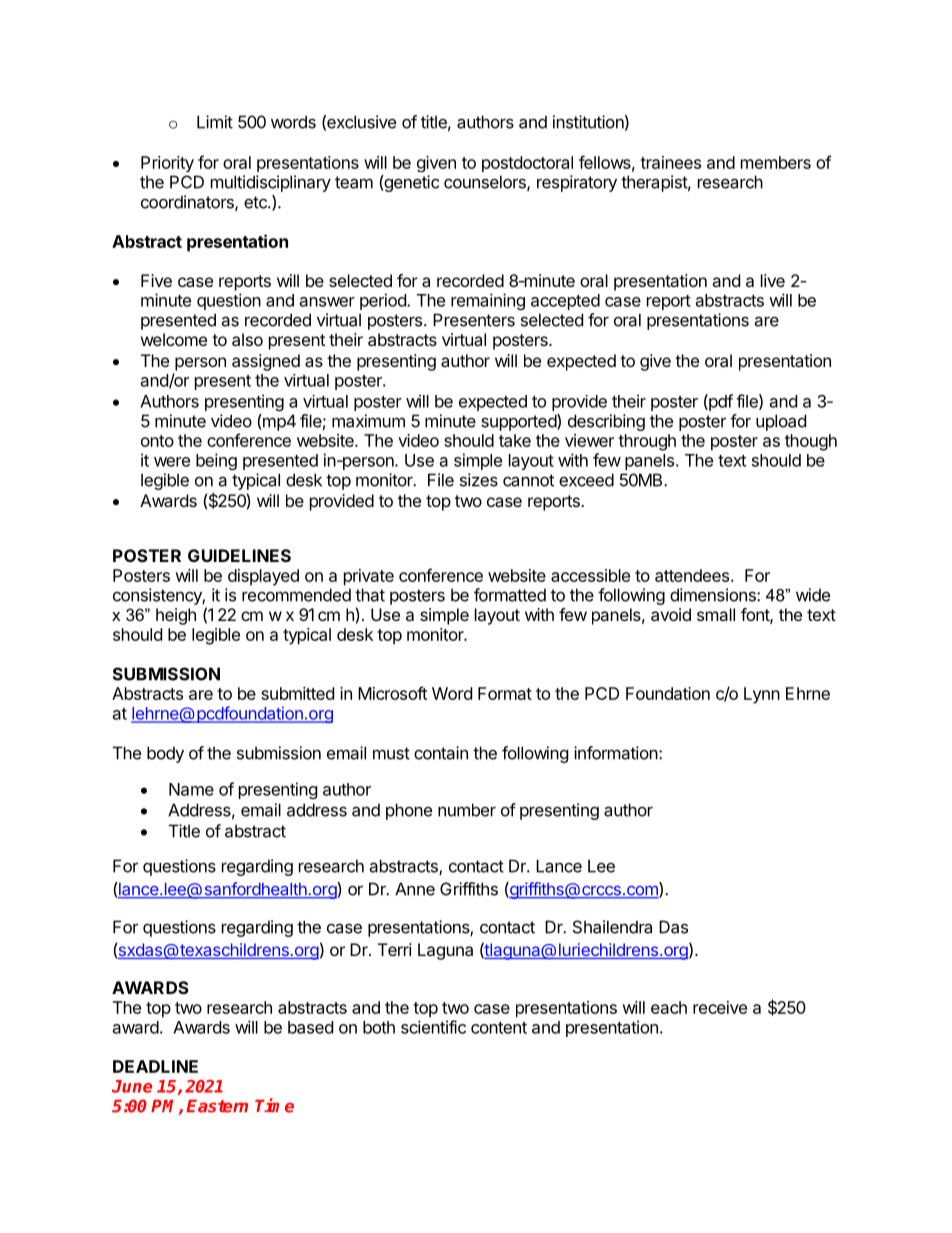 The image size is (952, 1233). What do you see at coordinates (217, 1106) in the screenshot?
I see `Eastern` at bounding box center [217, 1106].
